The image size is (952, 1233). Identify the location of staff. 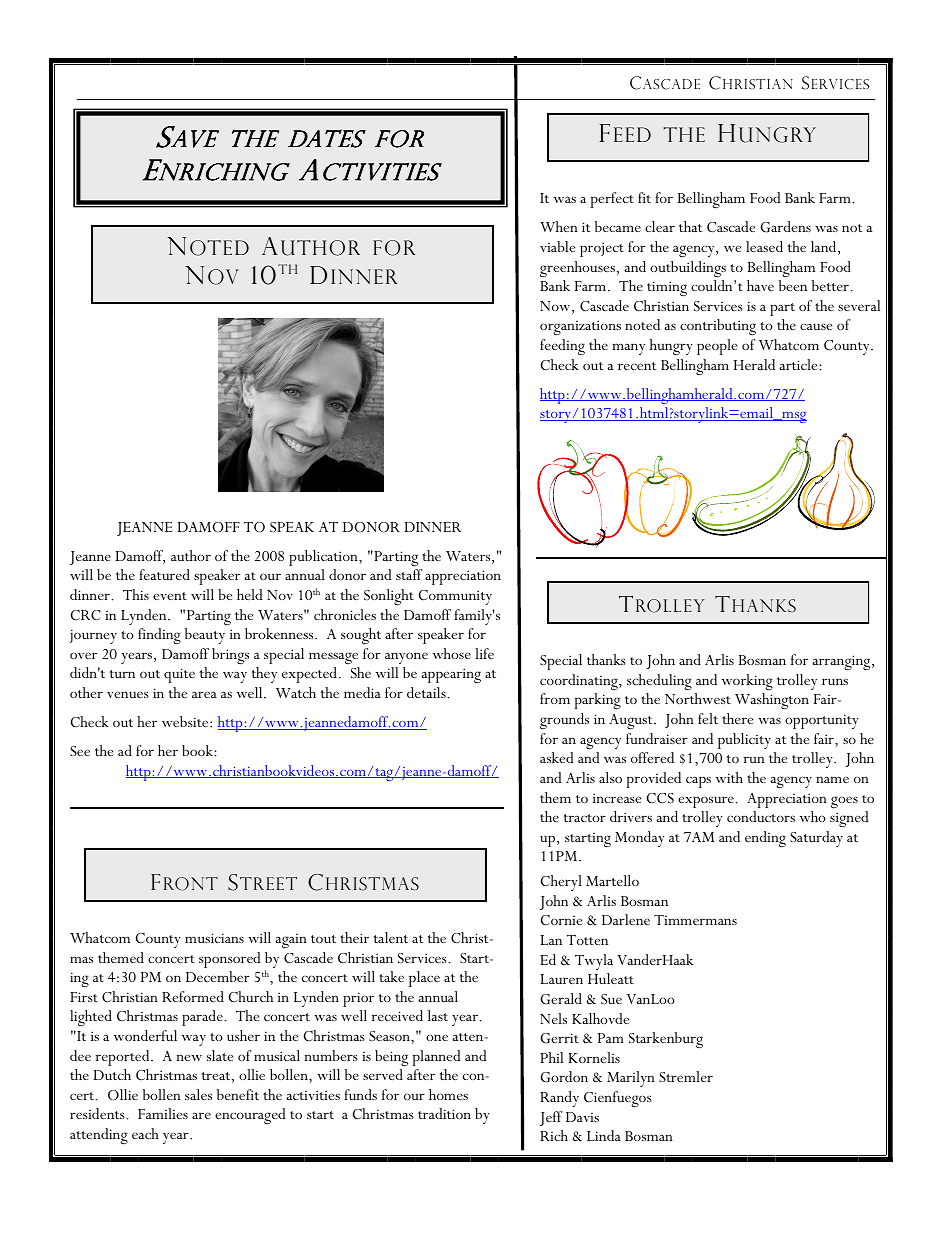
(409, 574).
